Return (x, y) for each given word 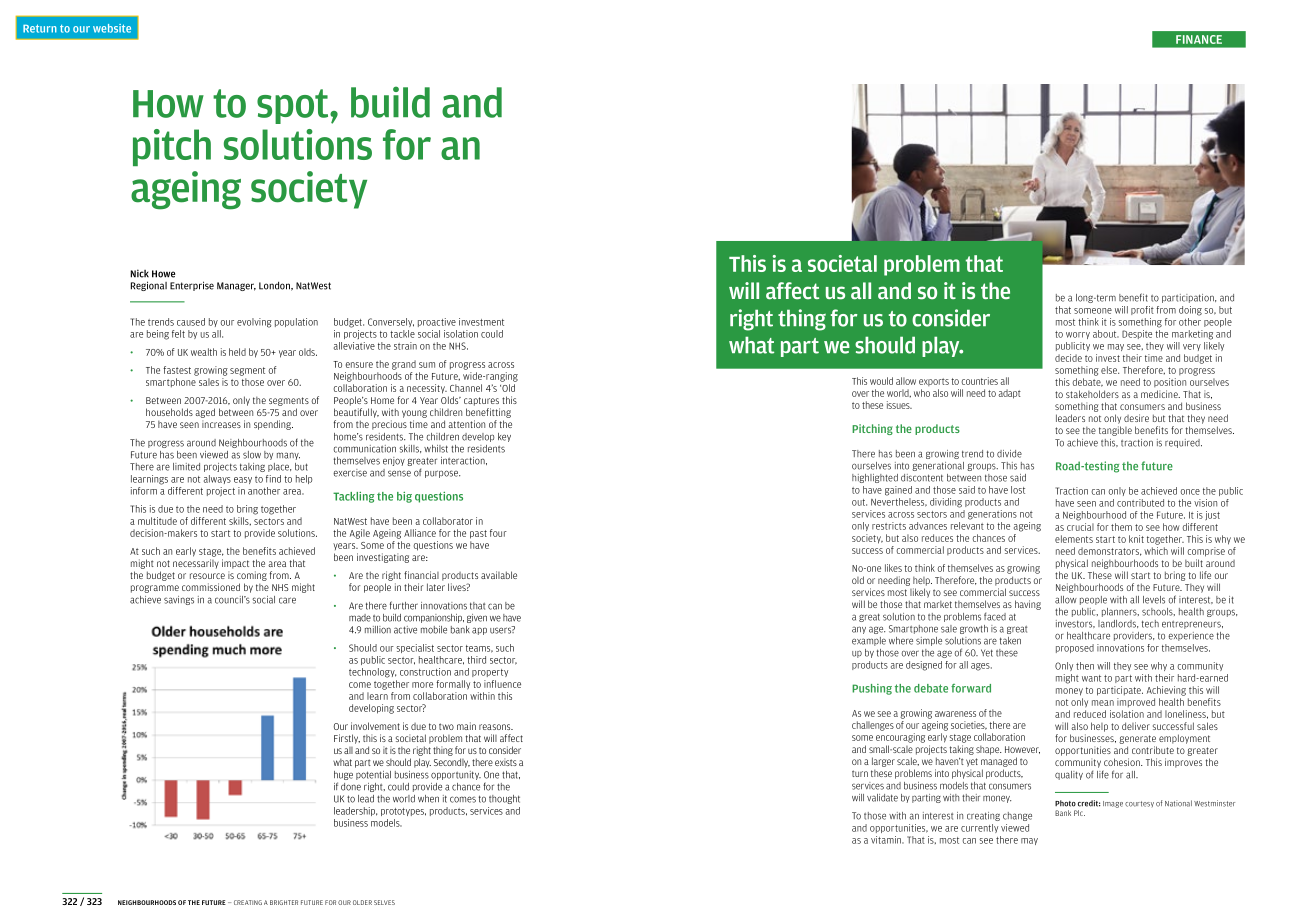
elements (1074, 539)
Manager (236, 286)
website (112, 28)
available (499, 575)
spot (294, 106)
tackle (402, 334)
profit (1142, 310)
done (351, 787)
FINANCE (1199, 39)
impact (235, 564)
